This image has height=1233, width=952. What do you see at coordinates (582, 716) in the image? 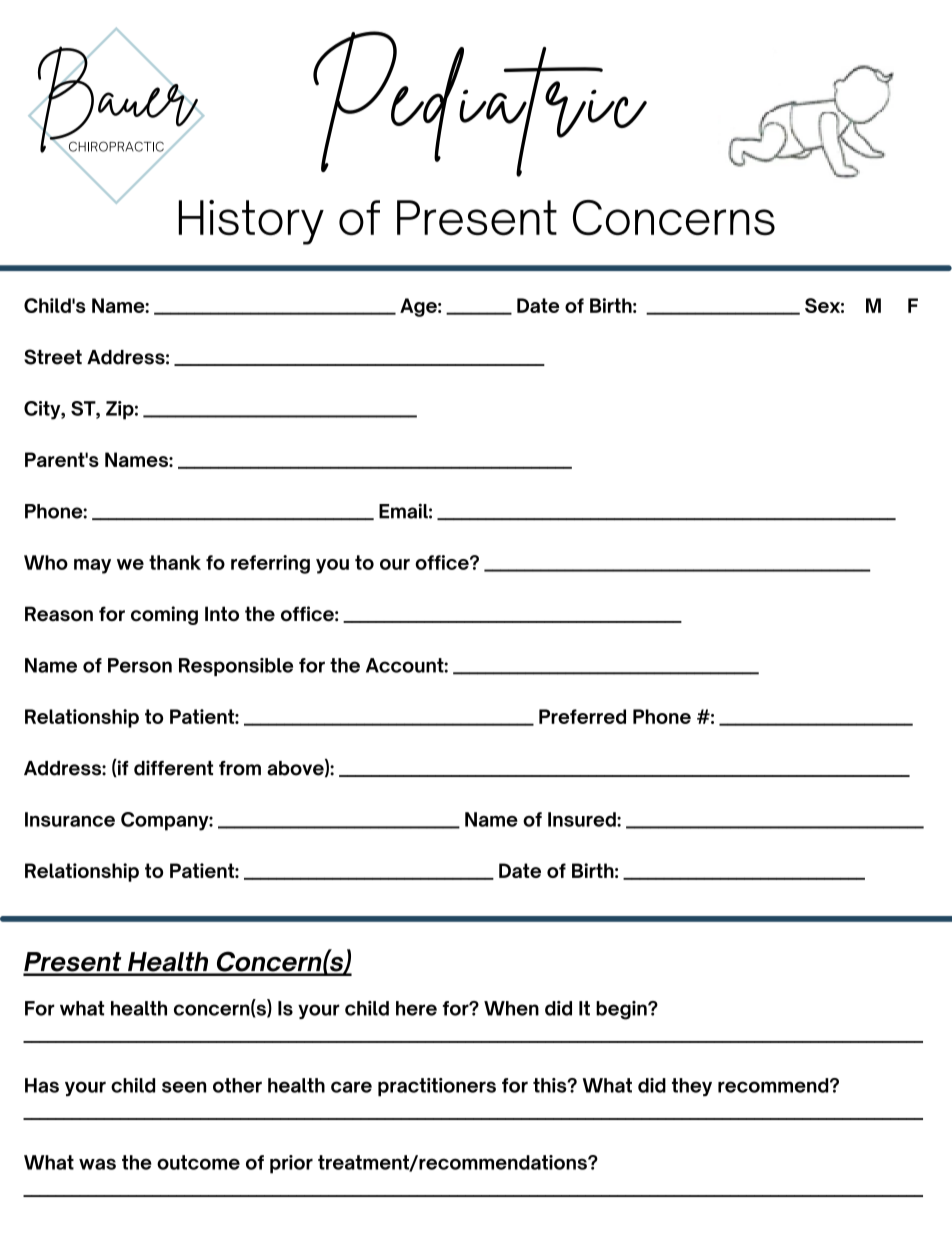
I see `Preferred` at bounding box center [582, 716].
